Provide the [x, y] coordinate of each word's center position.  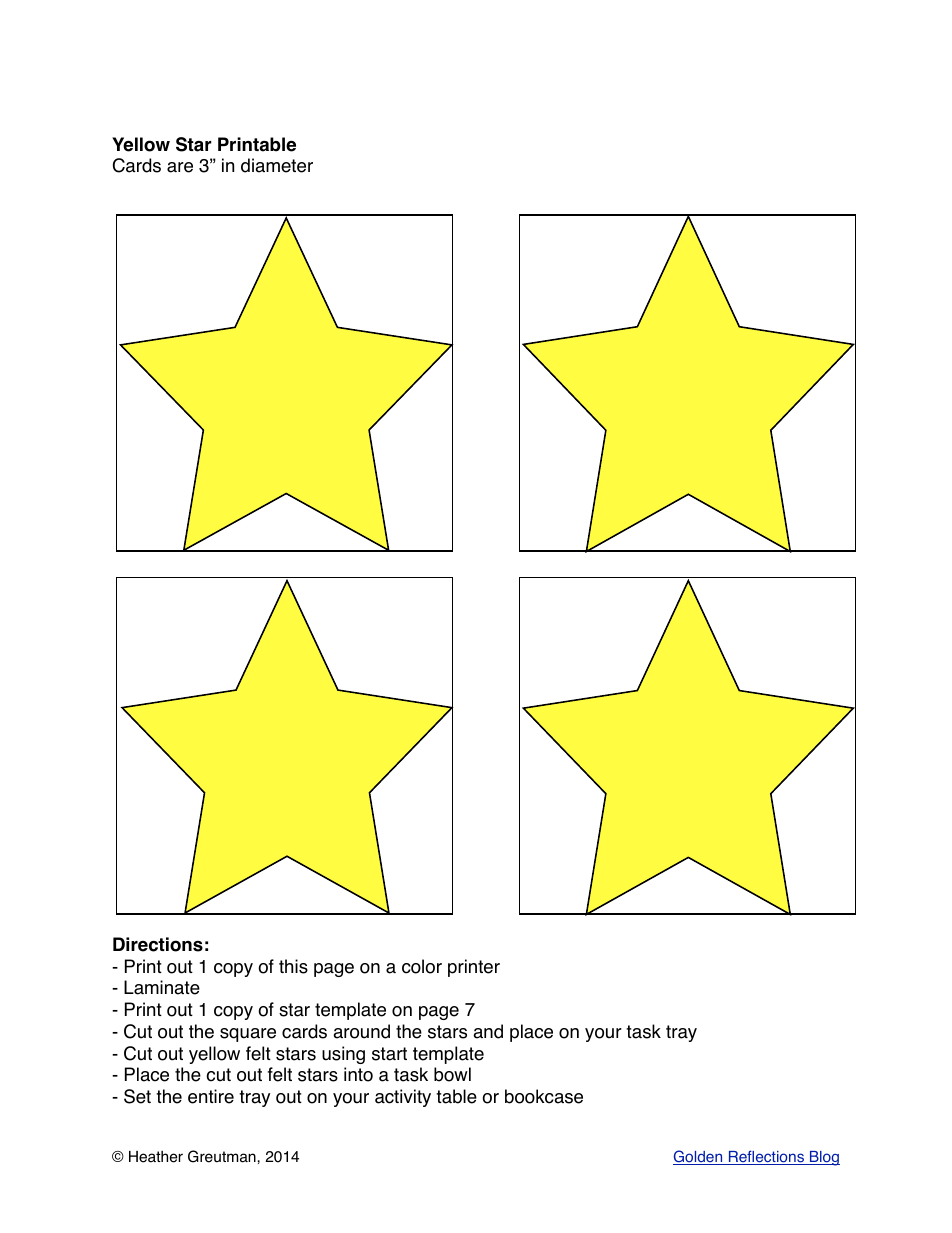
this [293, 966]
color [422, 966]
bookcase [544, 1096]
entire [211, 1096]
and [488, 1031]
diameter [277, 165]
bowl [452, 1074]
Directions [158, 944]
